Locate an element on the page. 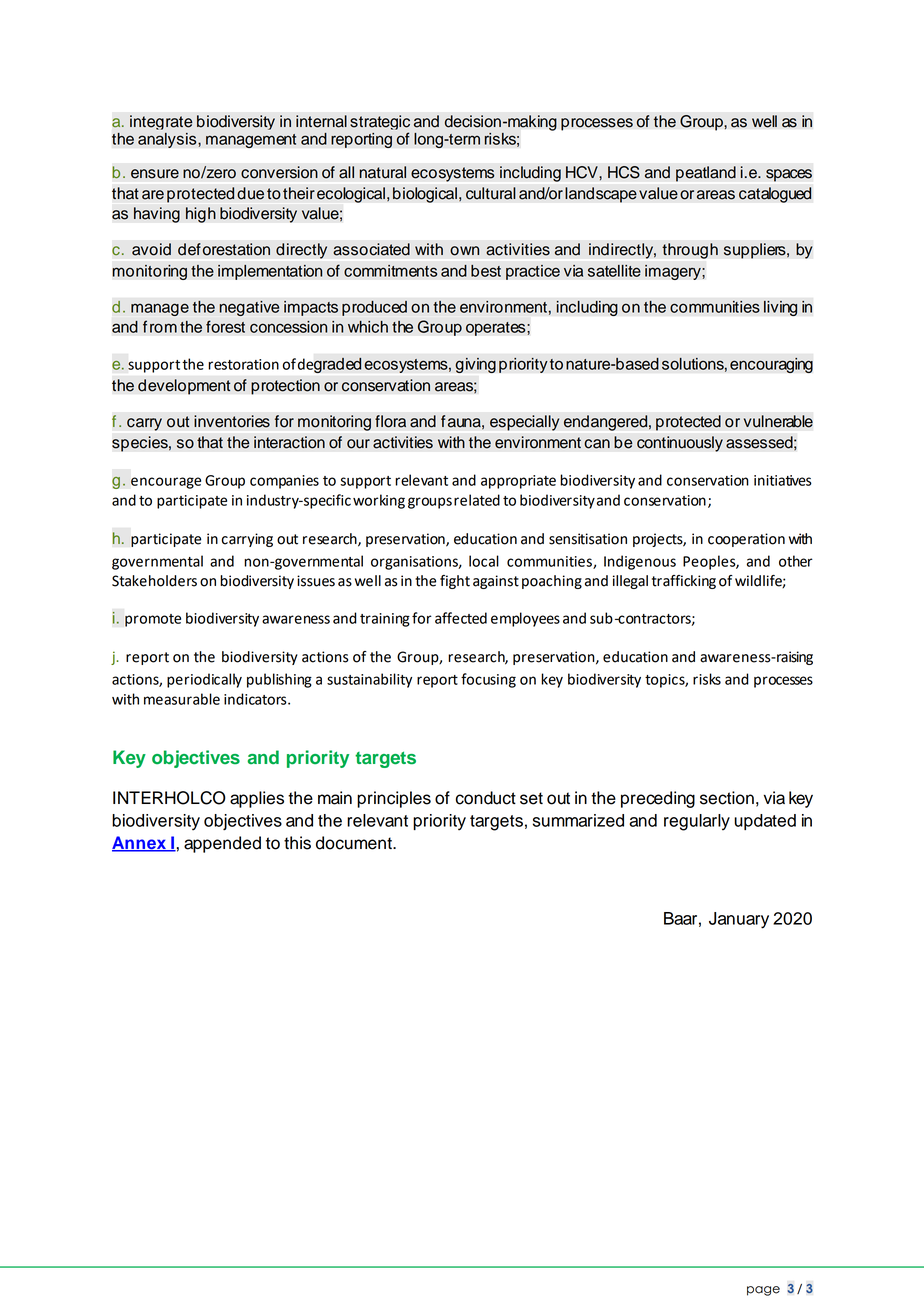  due is located at coordinates (250, 193).
